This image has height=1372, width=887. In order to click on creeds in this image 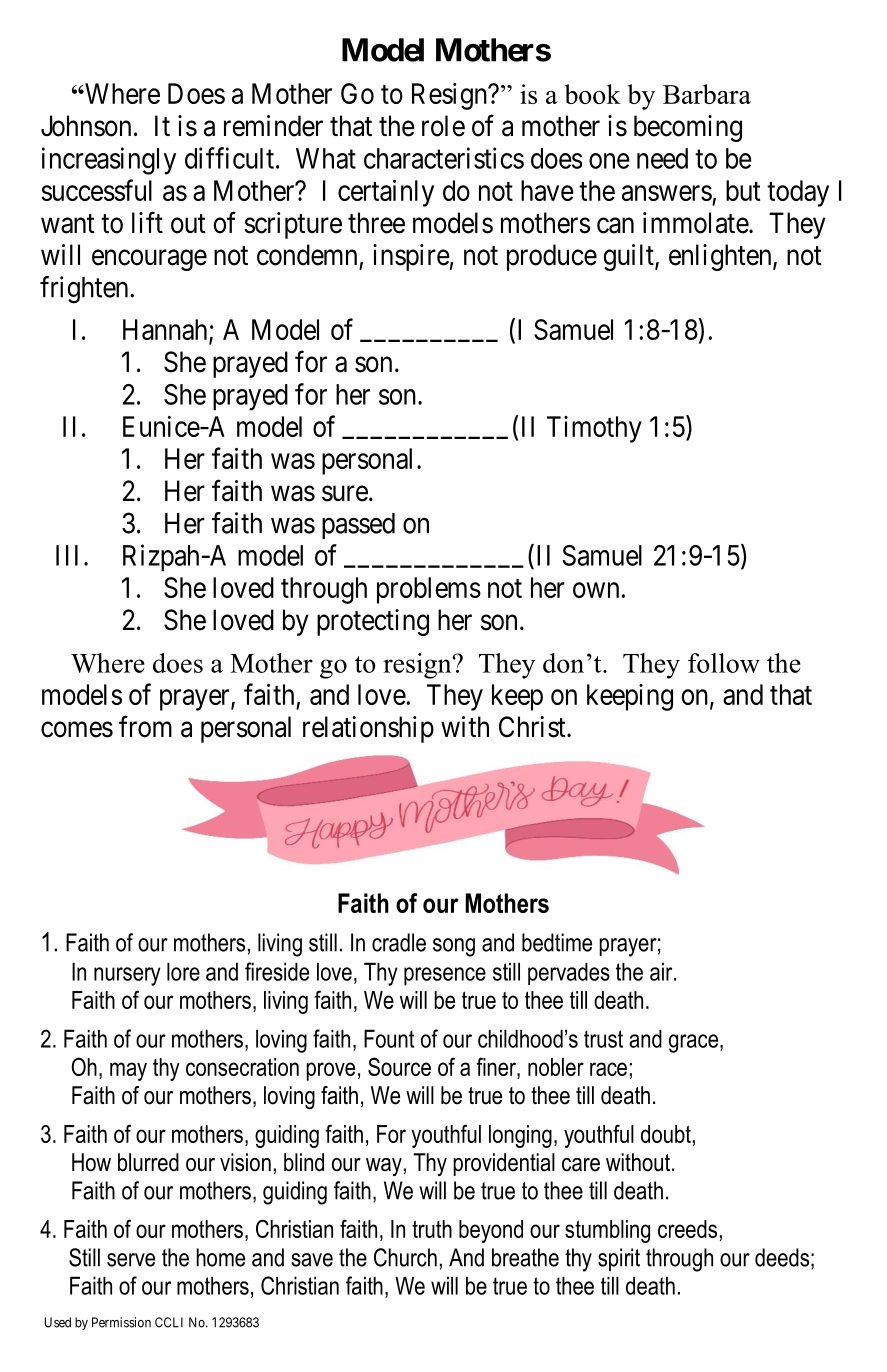, I will do `click(687, 1229)`.
